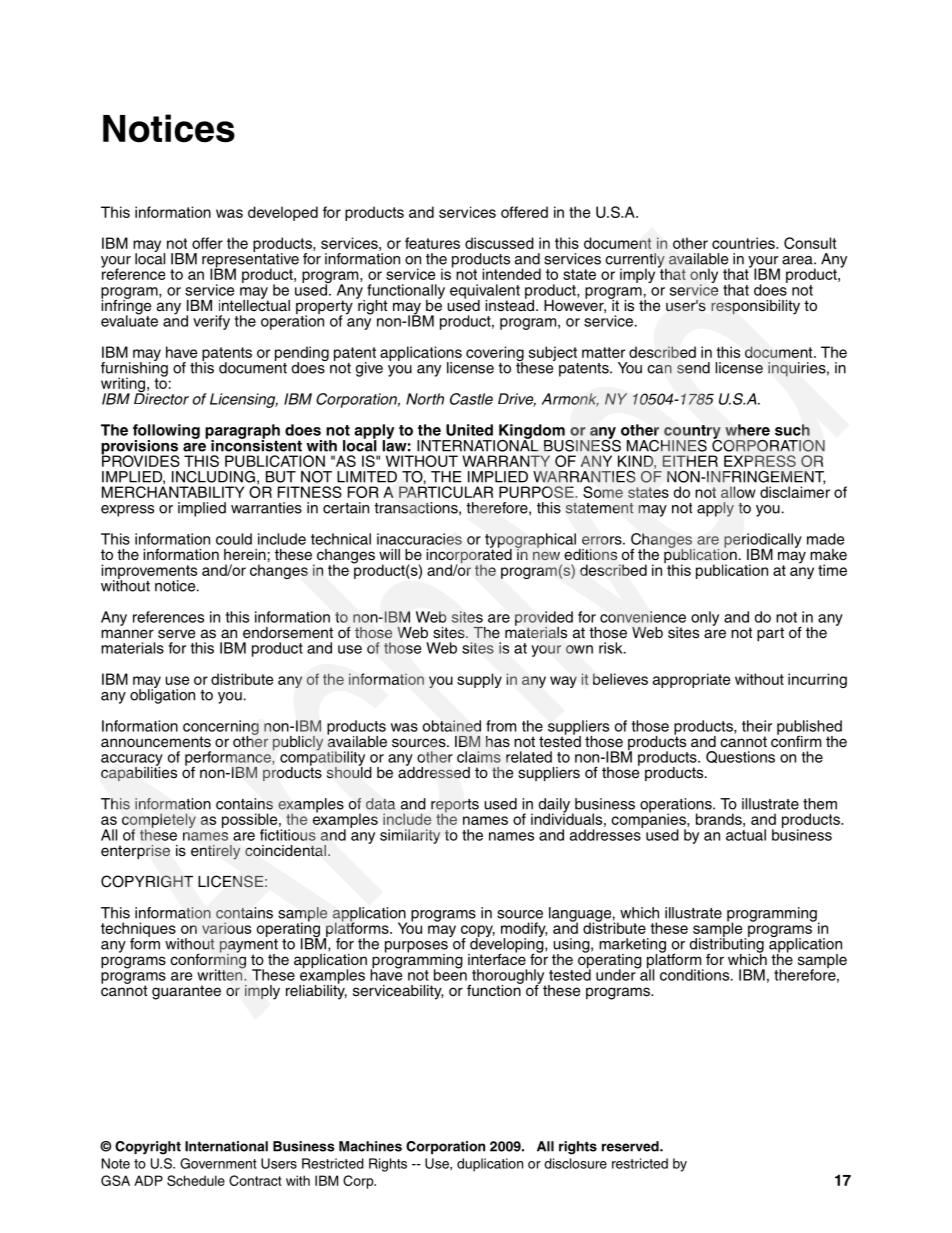 The width and height of the screenshot is (952, 1233). What do you see at coordinates (506, 461) in the screenshot?
I see `WARRANTY` at bounding box center [506, 461].
